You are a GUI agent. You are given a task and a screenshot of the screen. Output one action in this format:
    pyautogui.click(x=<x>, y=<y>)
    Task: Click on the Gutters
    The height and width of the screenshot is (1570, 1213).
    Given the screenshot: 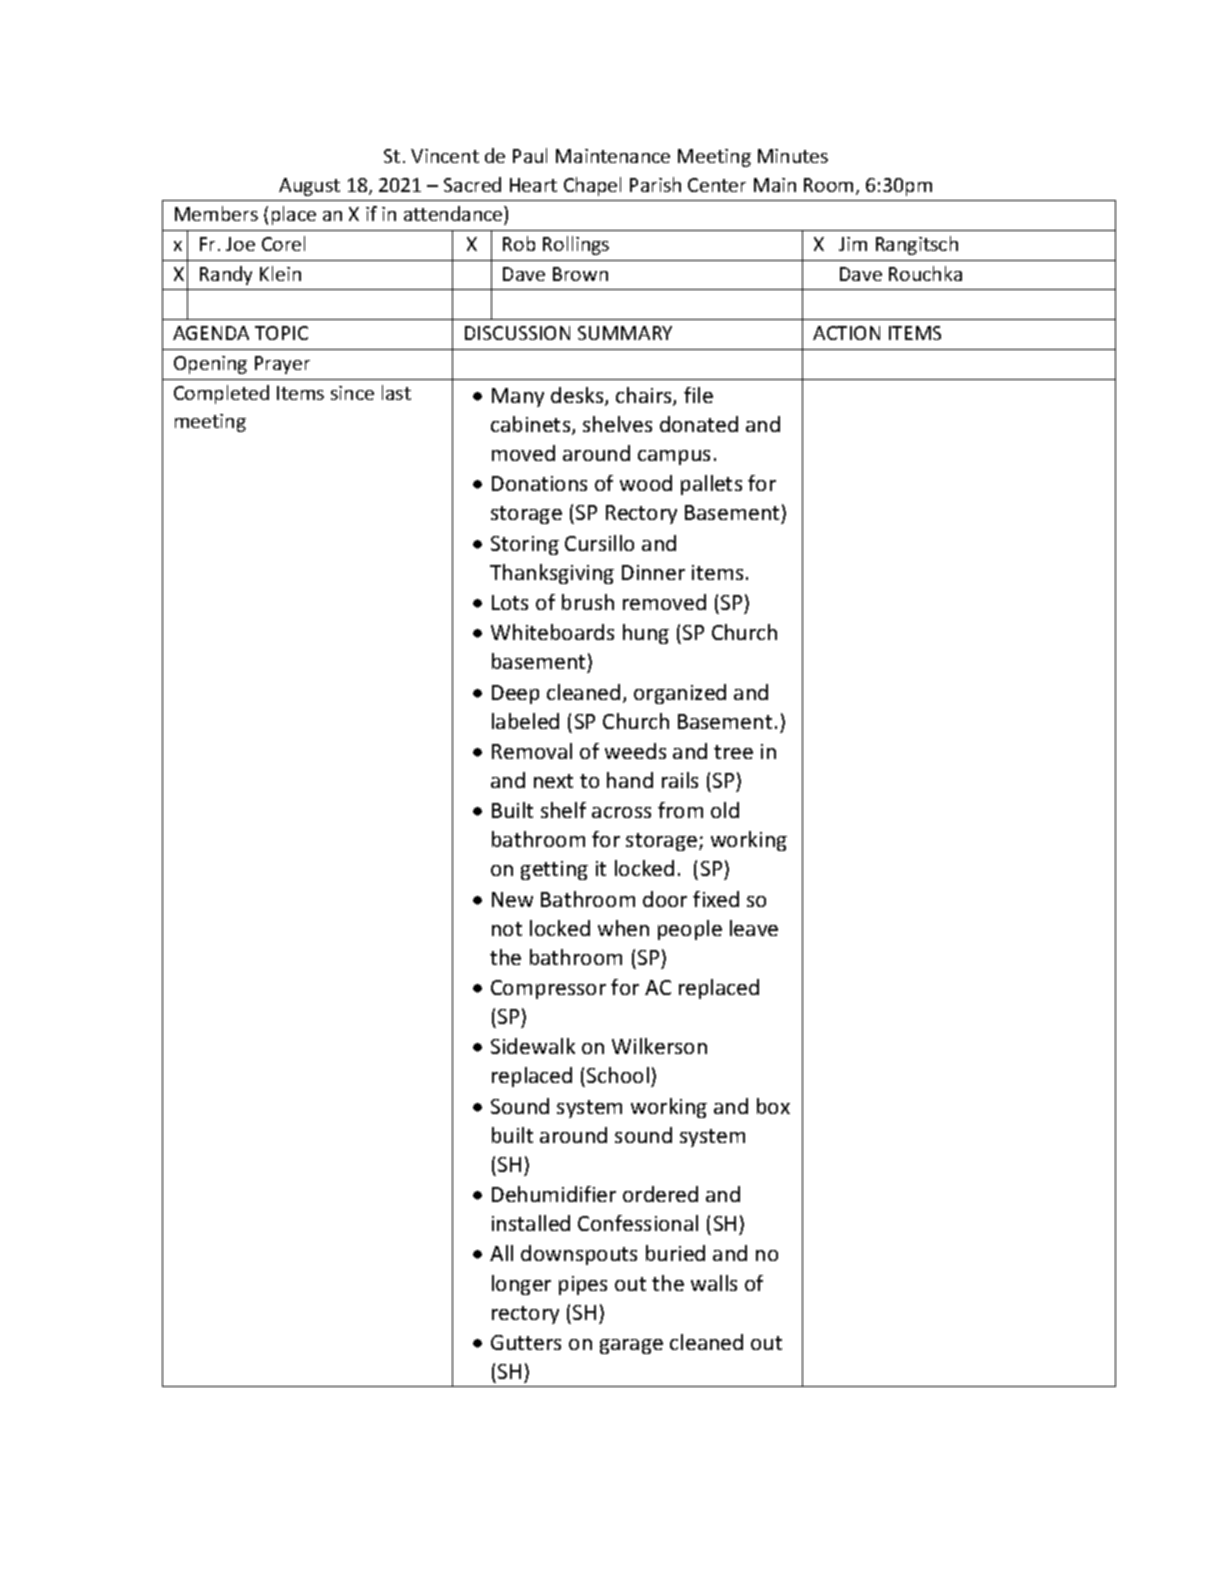 What is the action you would take?
    pyautogui.click(x=526, y=1342)
